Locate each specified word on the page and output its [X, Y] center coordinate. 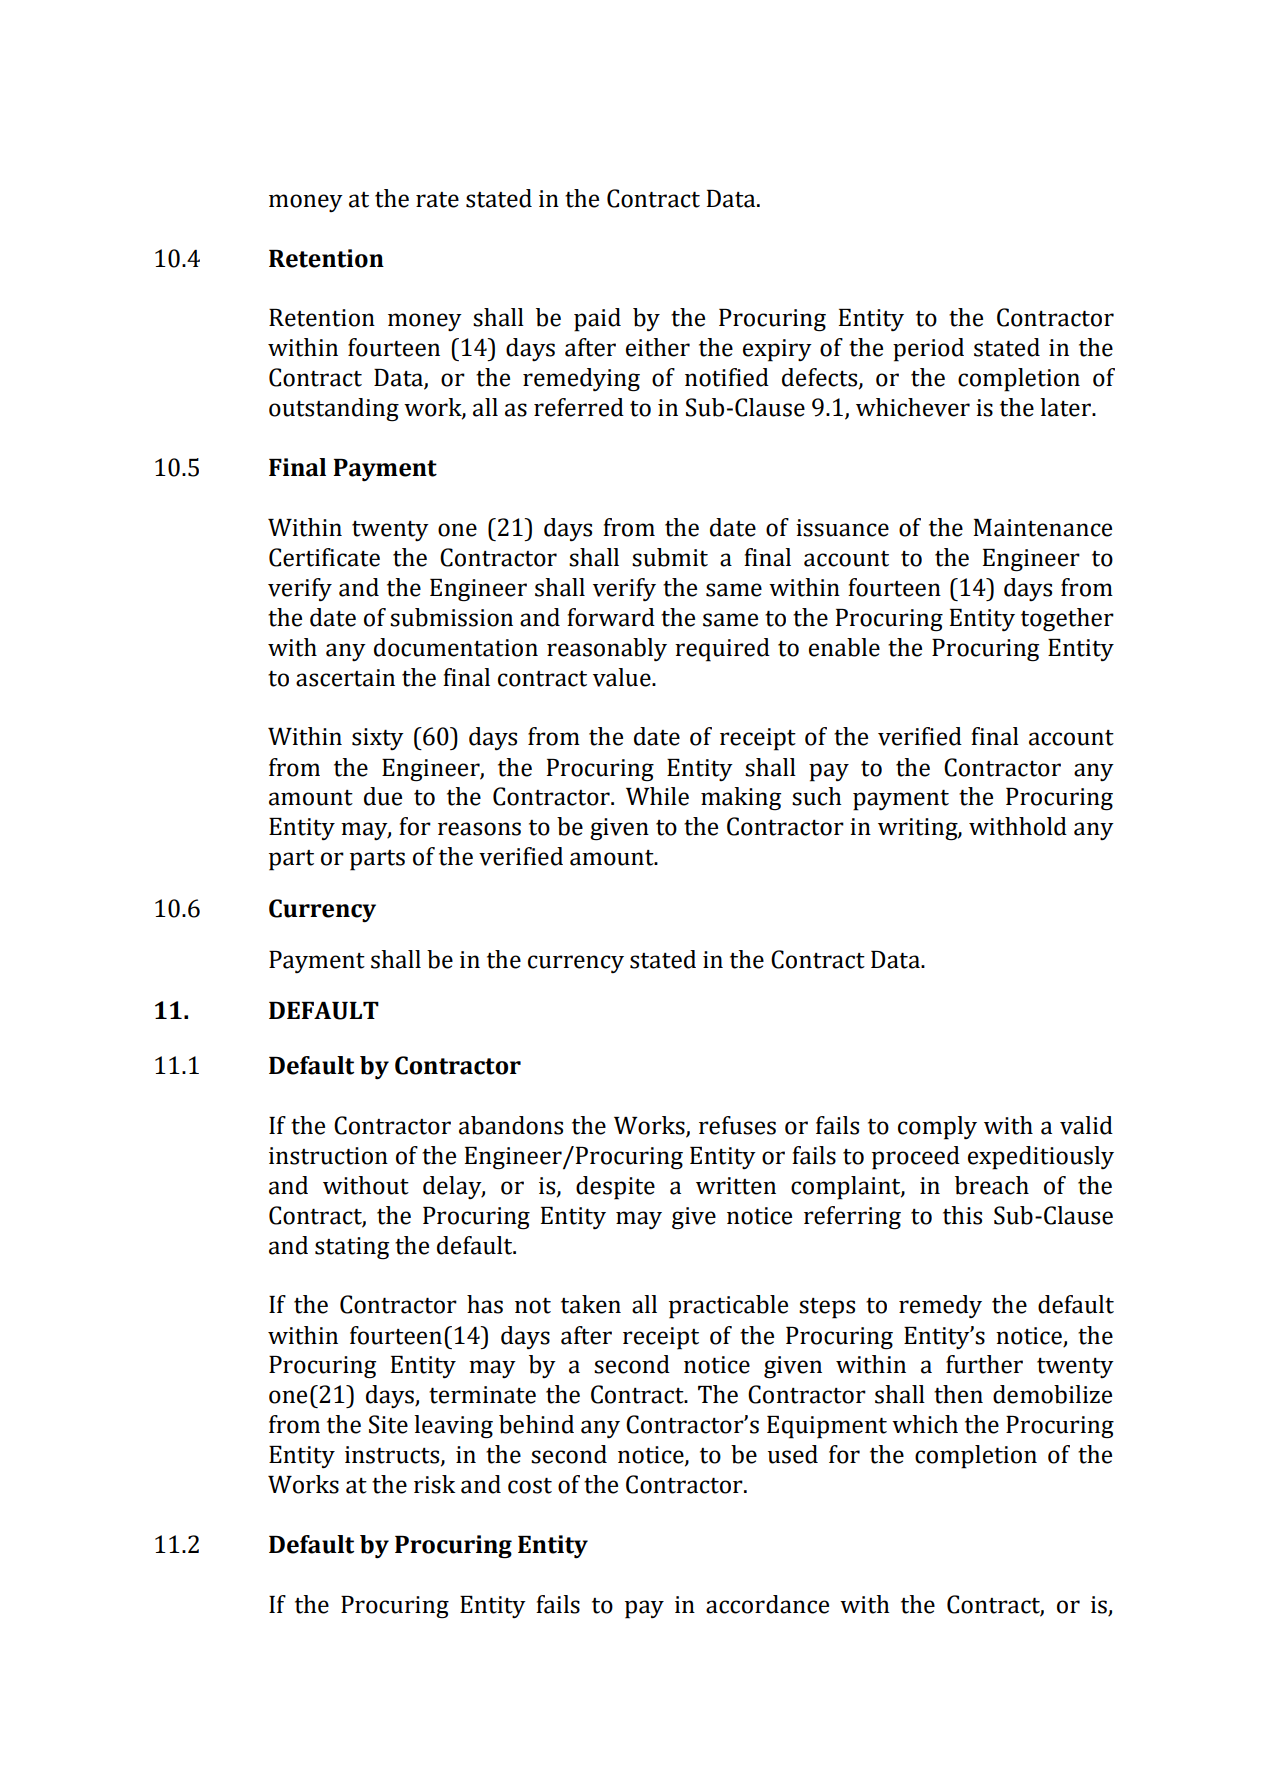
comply [937, 1128]
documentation [456, 647]
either [658, 347]
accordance [767, 1604]
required [722, 650]
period [928, 350]
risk [434, 1484]
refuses [737, 1125]
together [1067, 620]
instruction [328, 1156]
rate [437, 200]
